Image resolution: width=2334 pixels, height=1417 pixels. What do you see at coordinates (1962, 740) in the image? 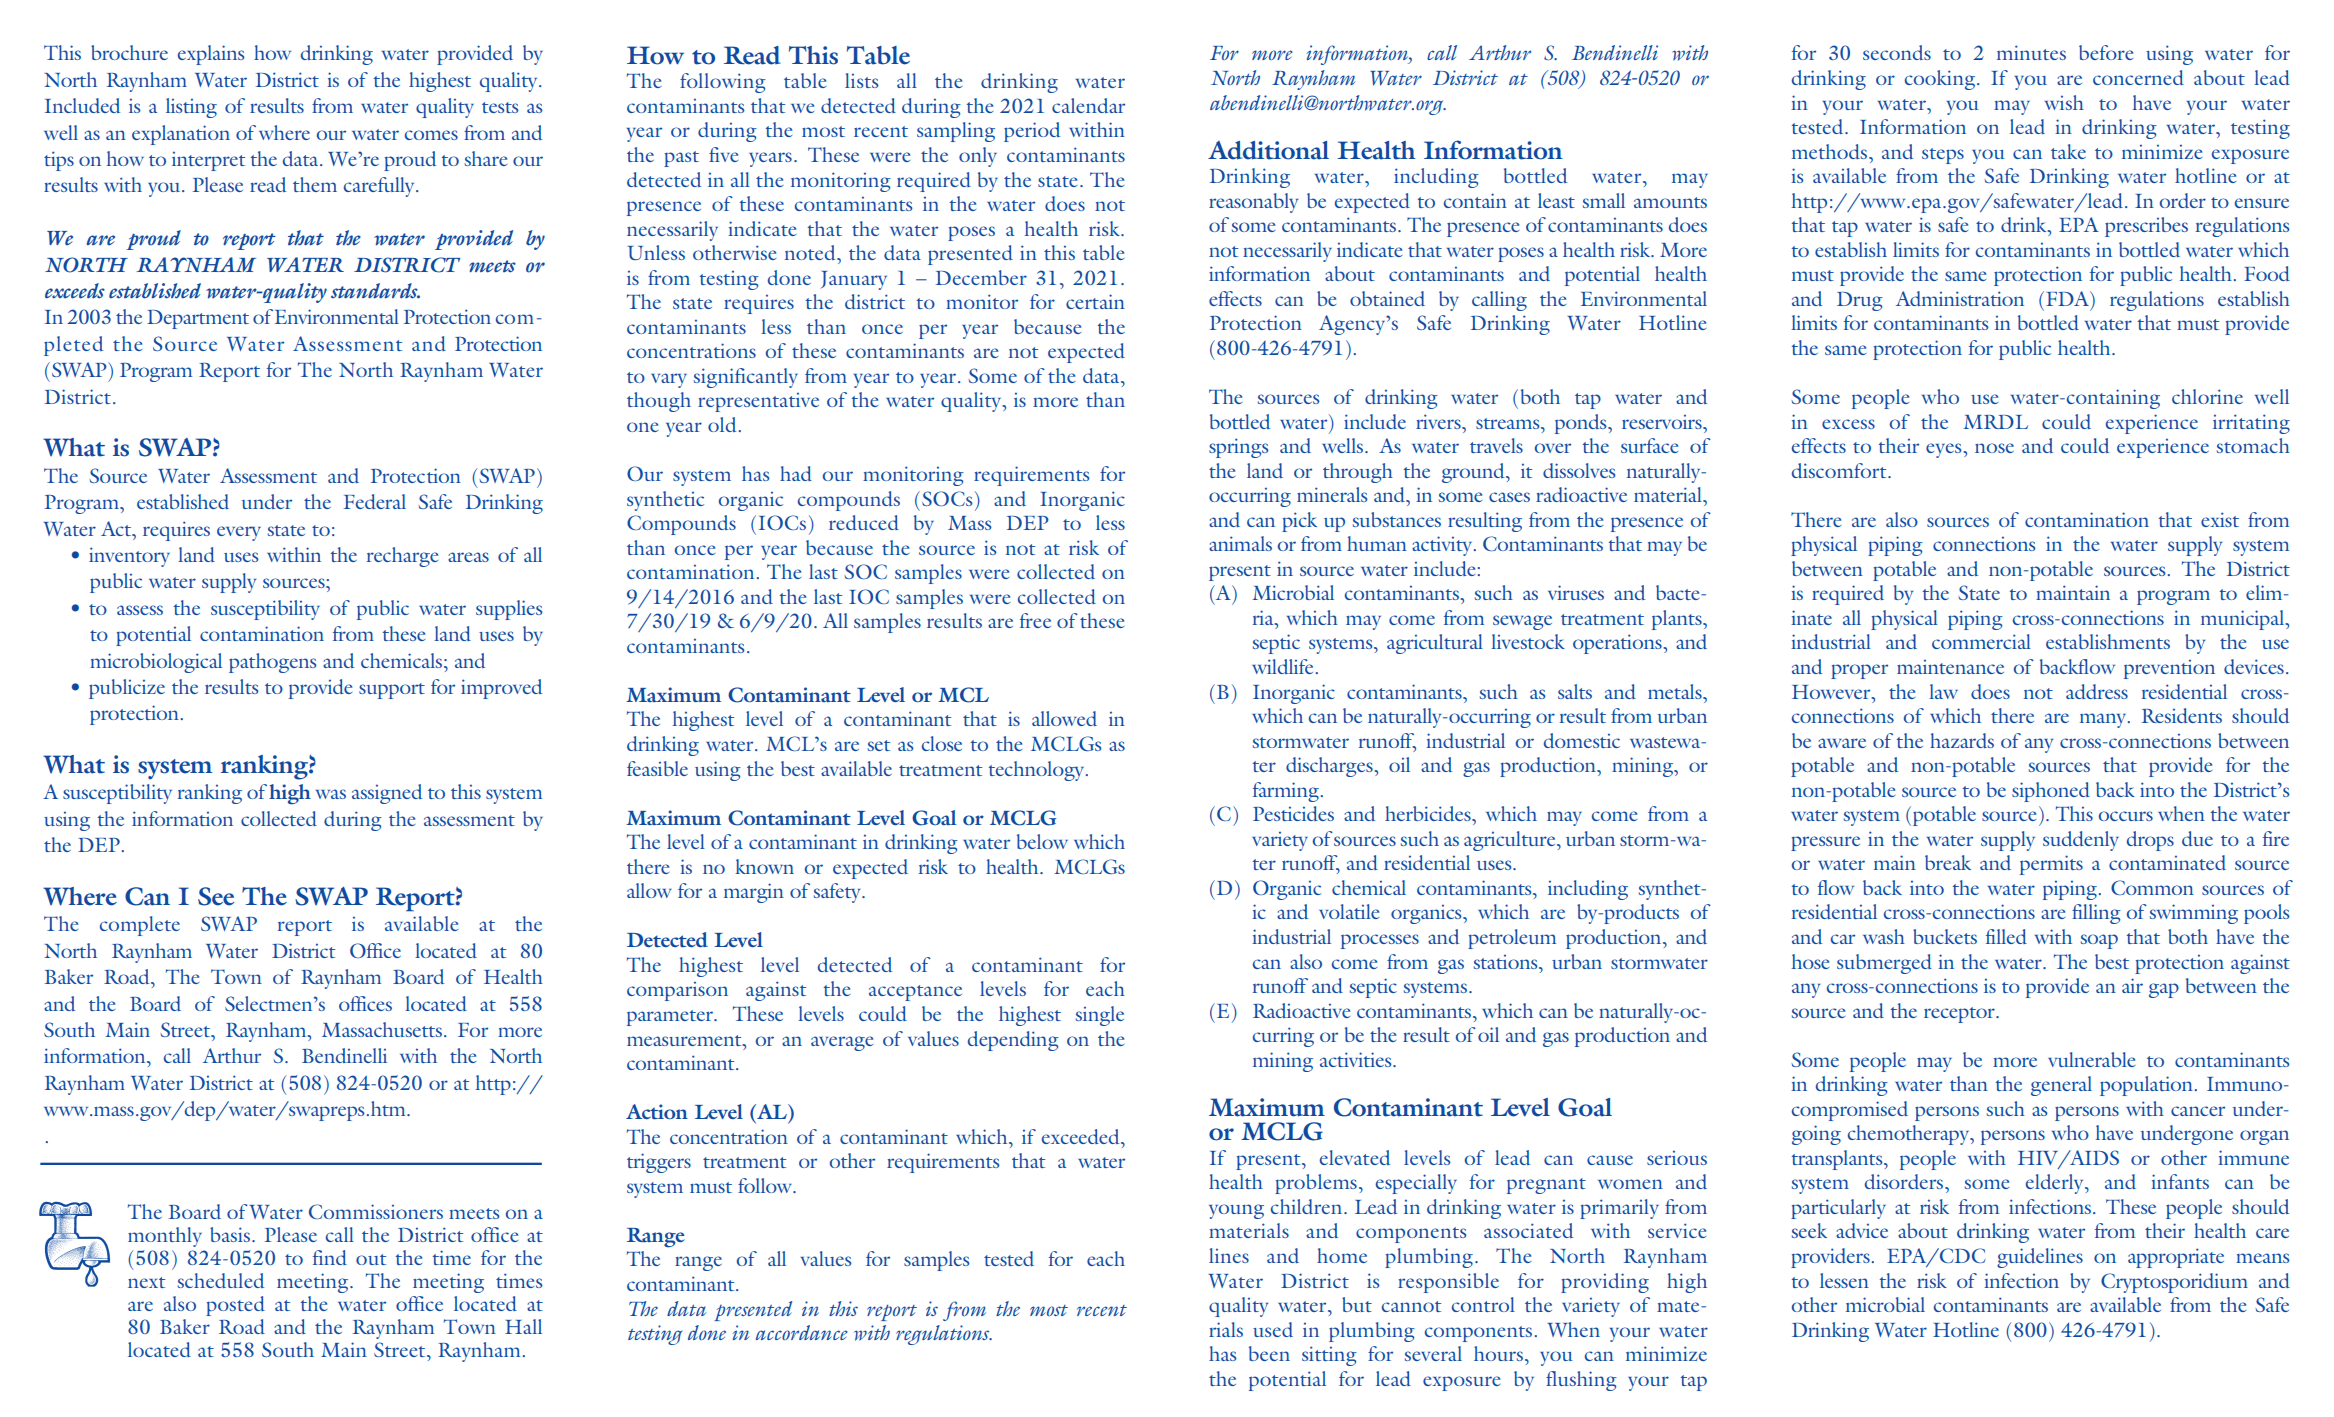
I see `hazards` at bounding box center [1962, 740].
